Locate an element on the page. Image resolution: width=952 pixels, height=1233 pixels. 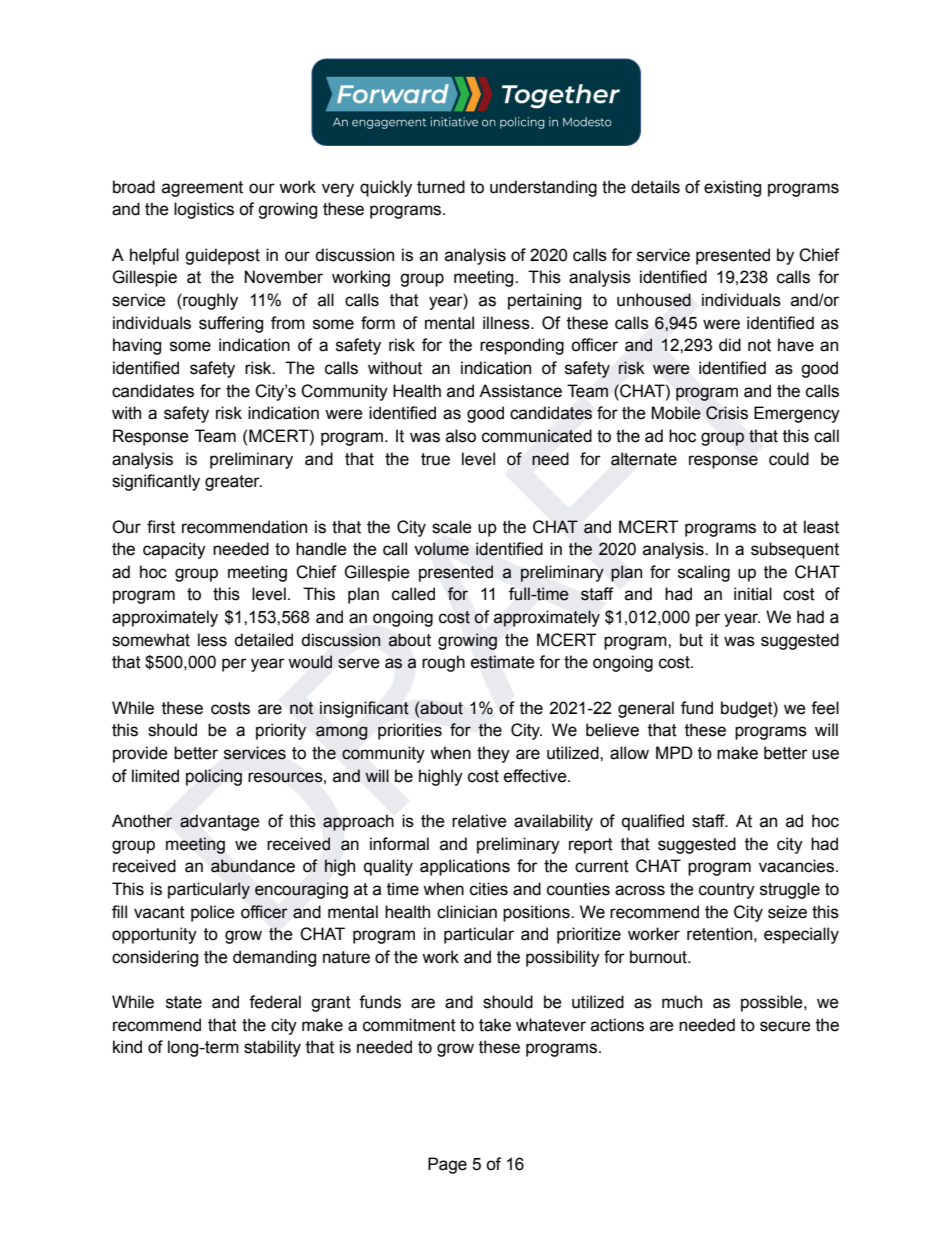
logistics is located at coordinates (204, 210).
